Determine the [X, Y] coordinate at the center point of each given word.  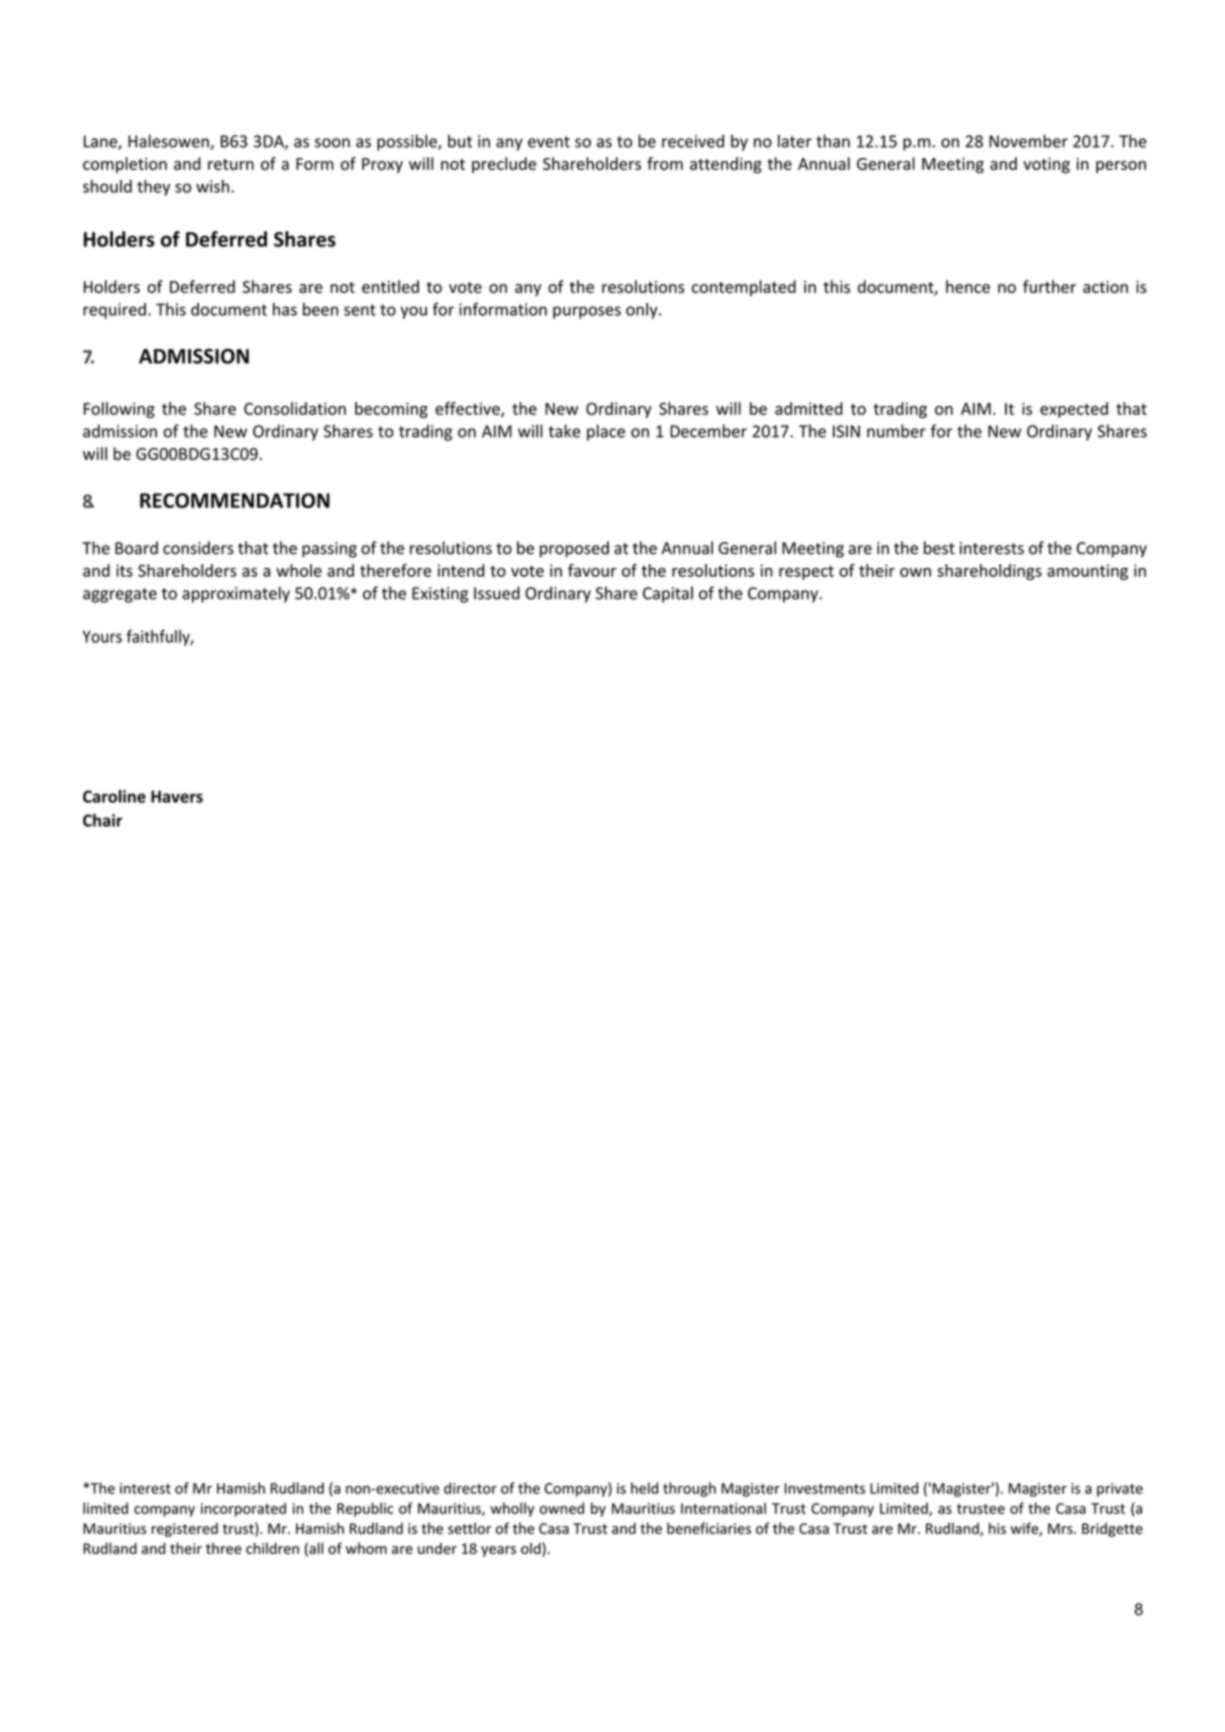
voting [1046, 165]
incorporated [243, 1509]
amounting [1087, 572]
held [644, 1488]
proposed [574, 549]
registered [184, 1529]
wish [212, 186]
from [665, 163]
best [939, 548]
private [1120, 1490]
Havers [177, 796]
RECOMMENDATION [235, 500]
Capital [668, 594]
